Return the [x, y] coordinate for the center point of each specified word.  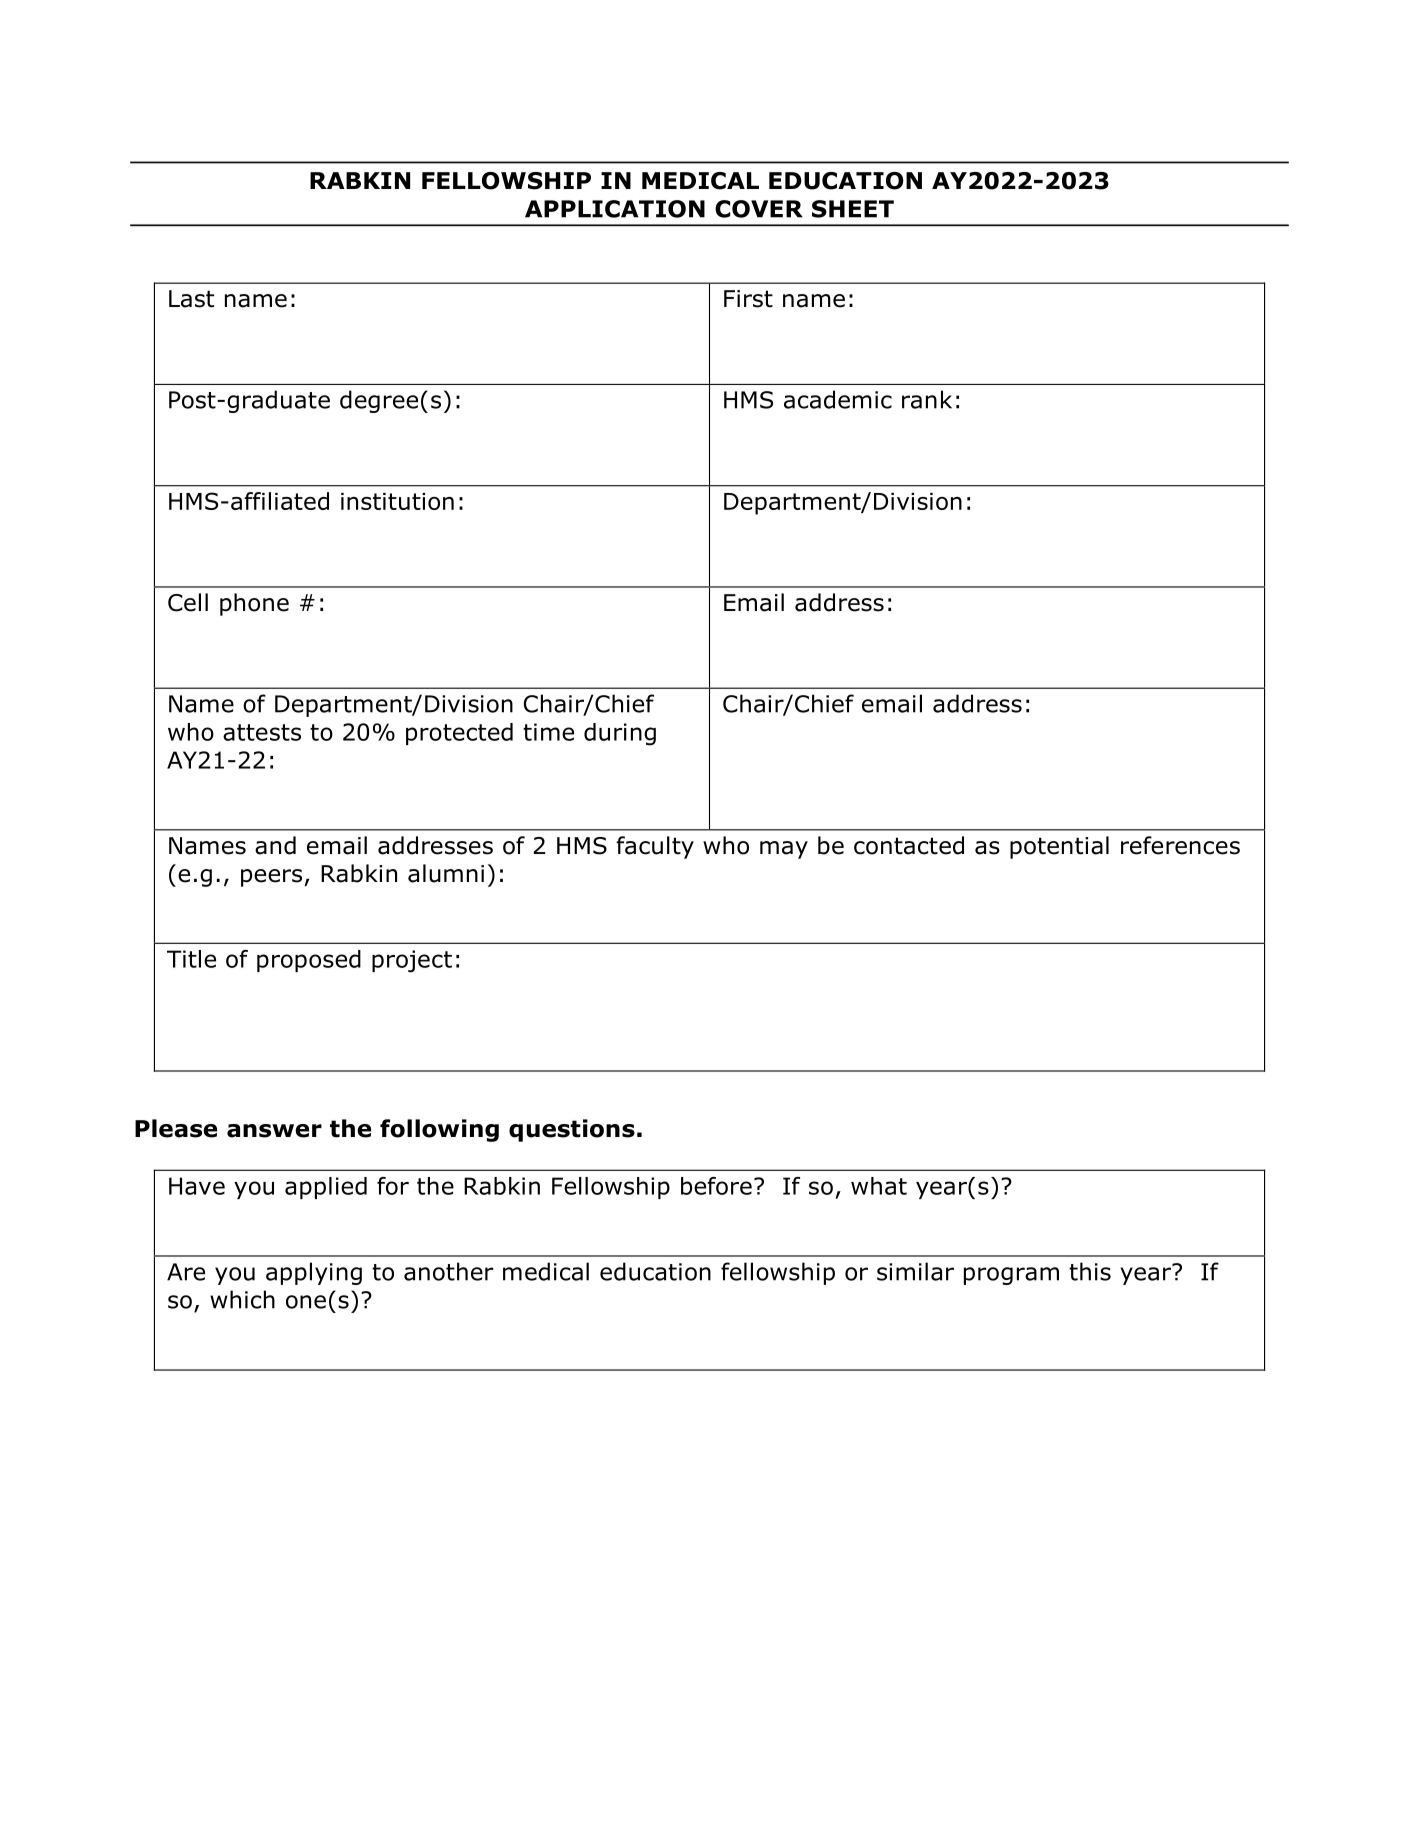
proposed [309, 961]
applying [314, 1273]
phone [254, 604]
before [716, 1186]
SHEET [853, 209]
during [620, 734]
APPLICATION [615, 209]
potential [1059, 847]
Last [191, 299]
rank [927, 399]
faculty [655, 847]
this [1090, 1271]
